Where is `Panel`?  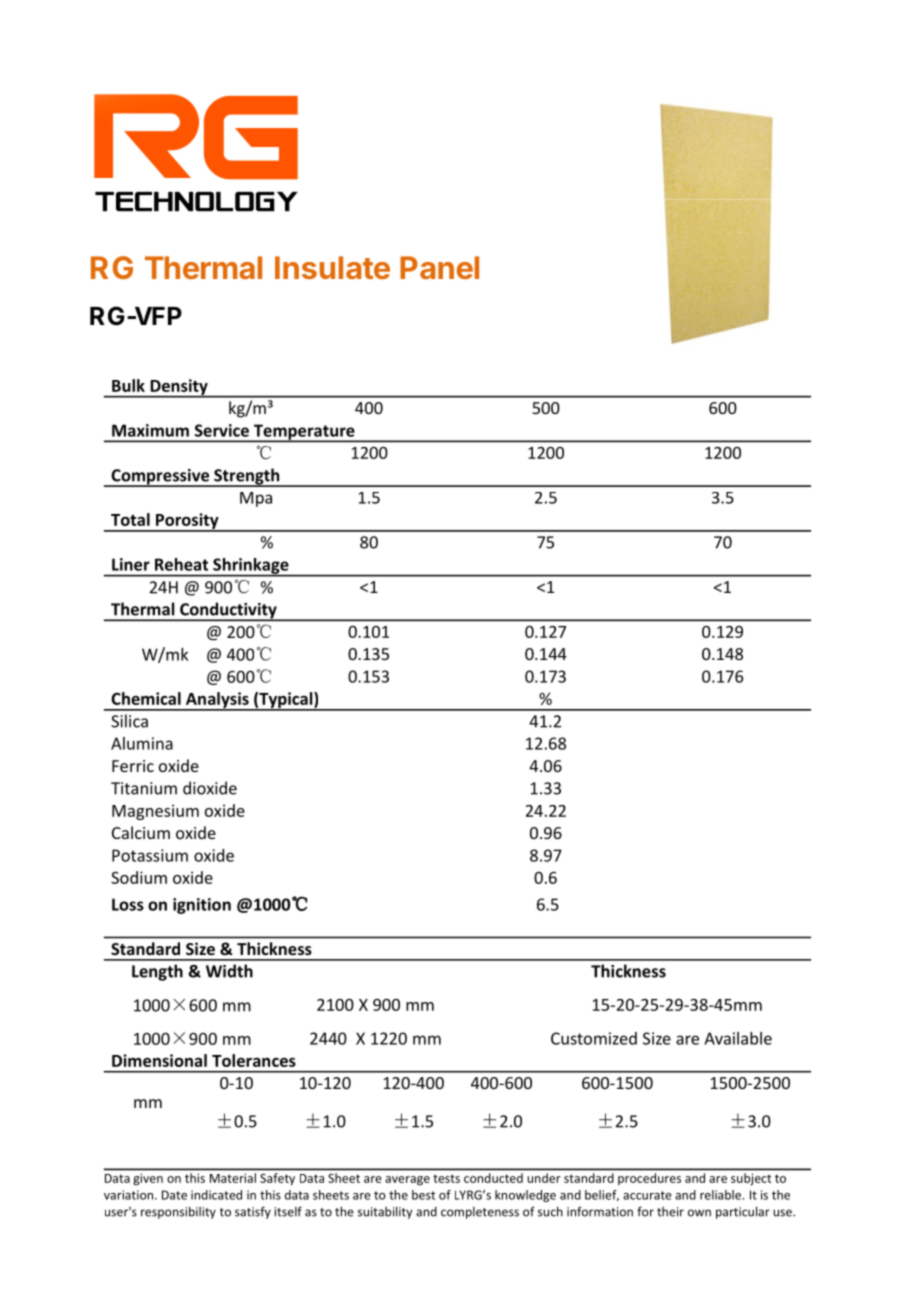
Panel is located at coordinates (439, 267).
